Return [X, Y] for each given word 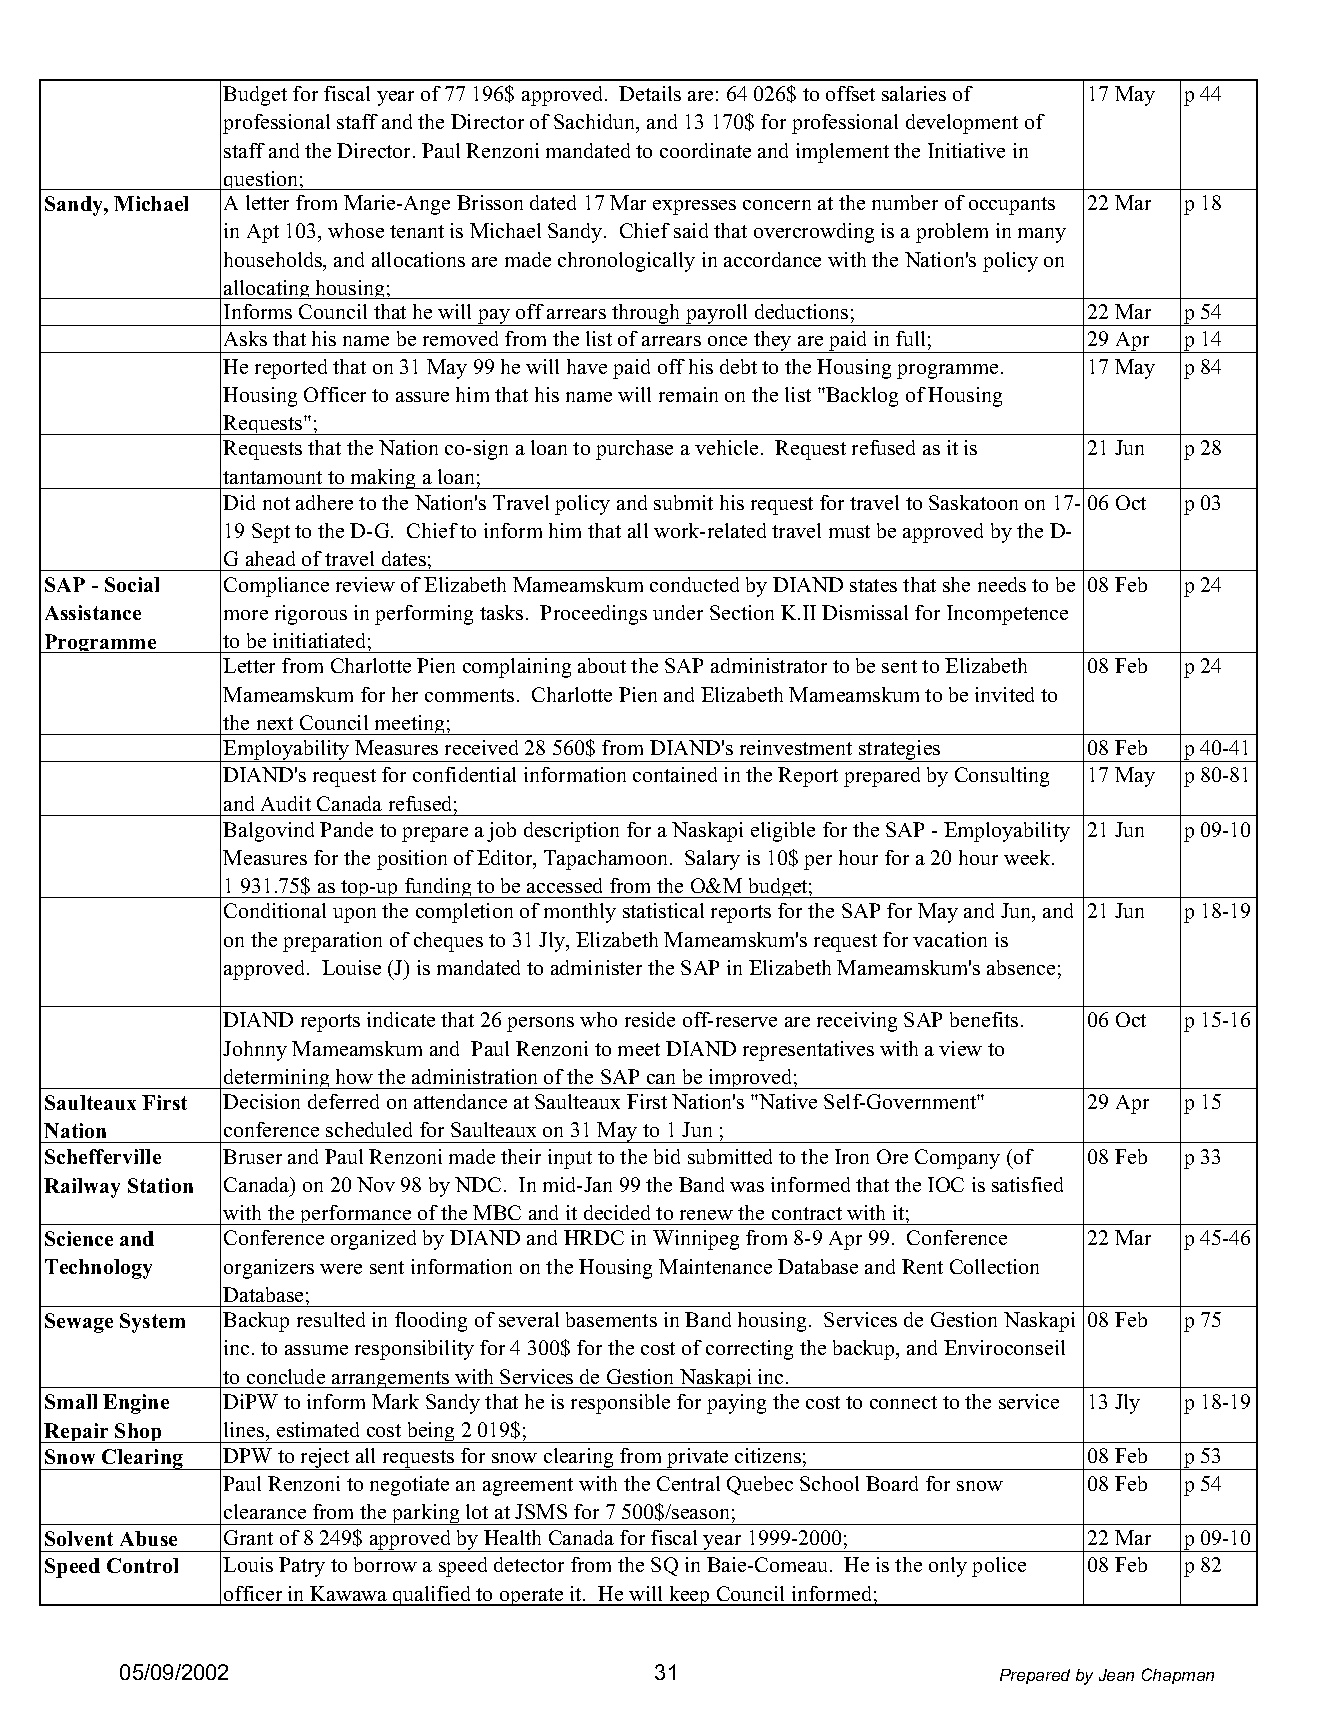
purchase [634, 450]
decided [617, 1212]
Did [239, 502]
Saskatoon [973, 502]
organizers [269, 1269]
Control [142, 1565]
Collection [994, 1266]
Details [650, 93]
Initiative [966, 150]
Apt [263, 233]
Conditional [275, 910]
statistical [663, 910]
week [1028, 857]
